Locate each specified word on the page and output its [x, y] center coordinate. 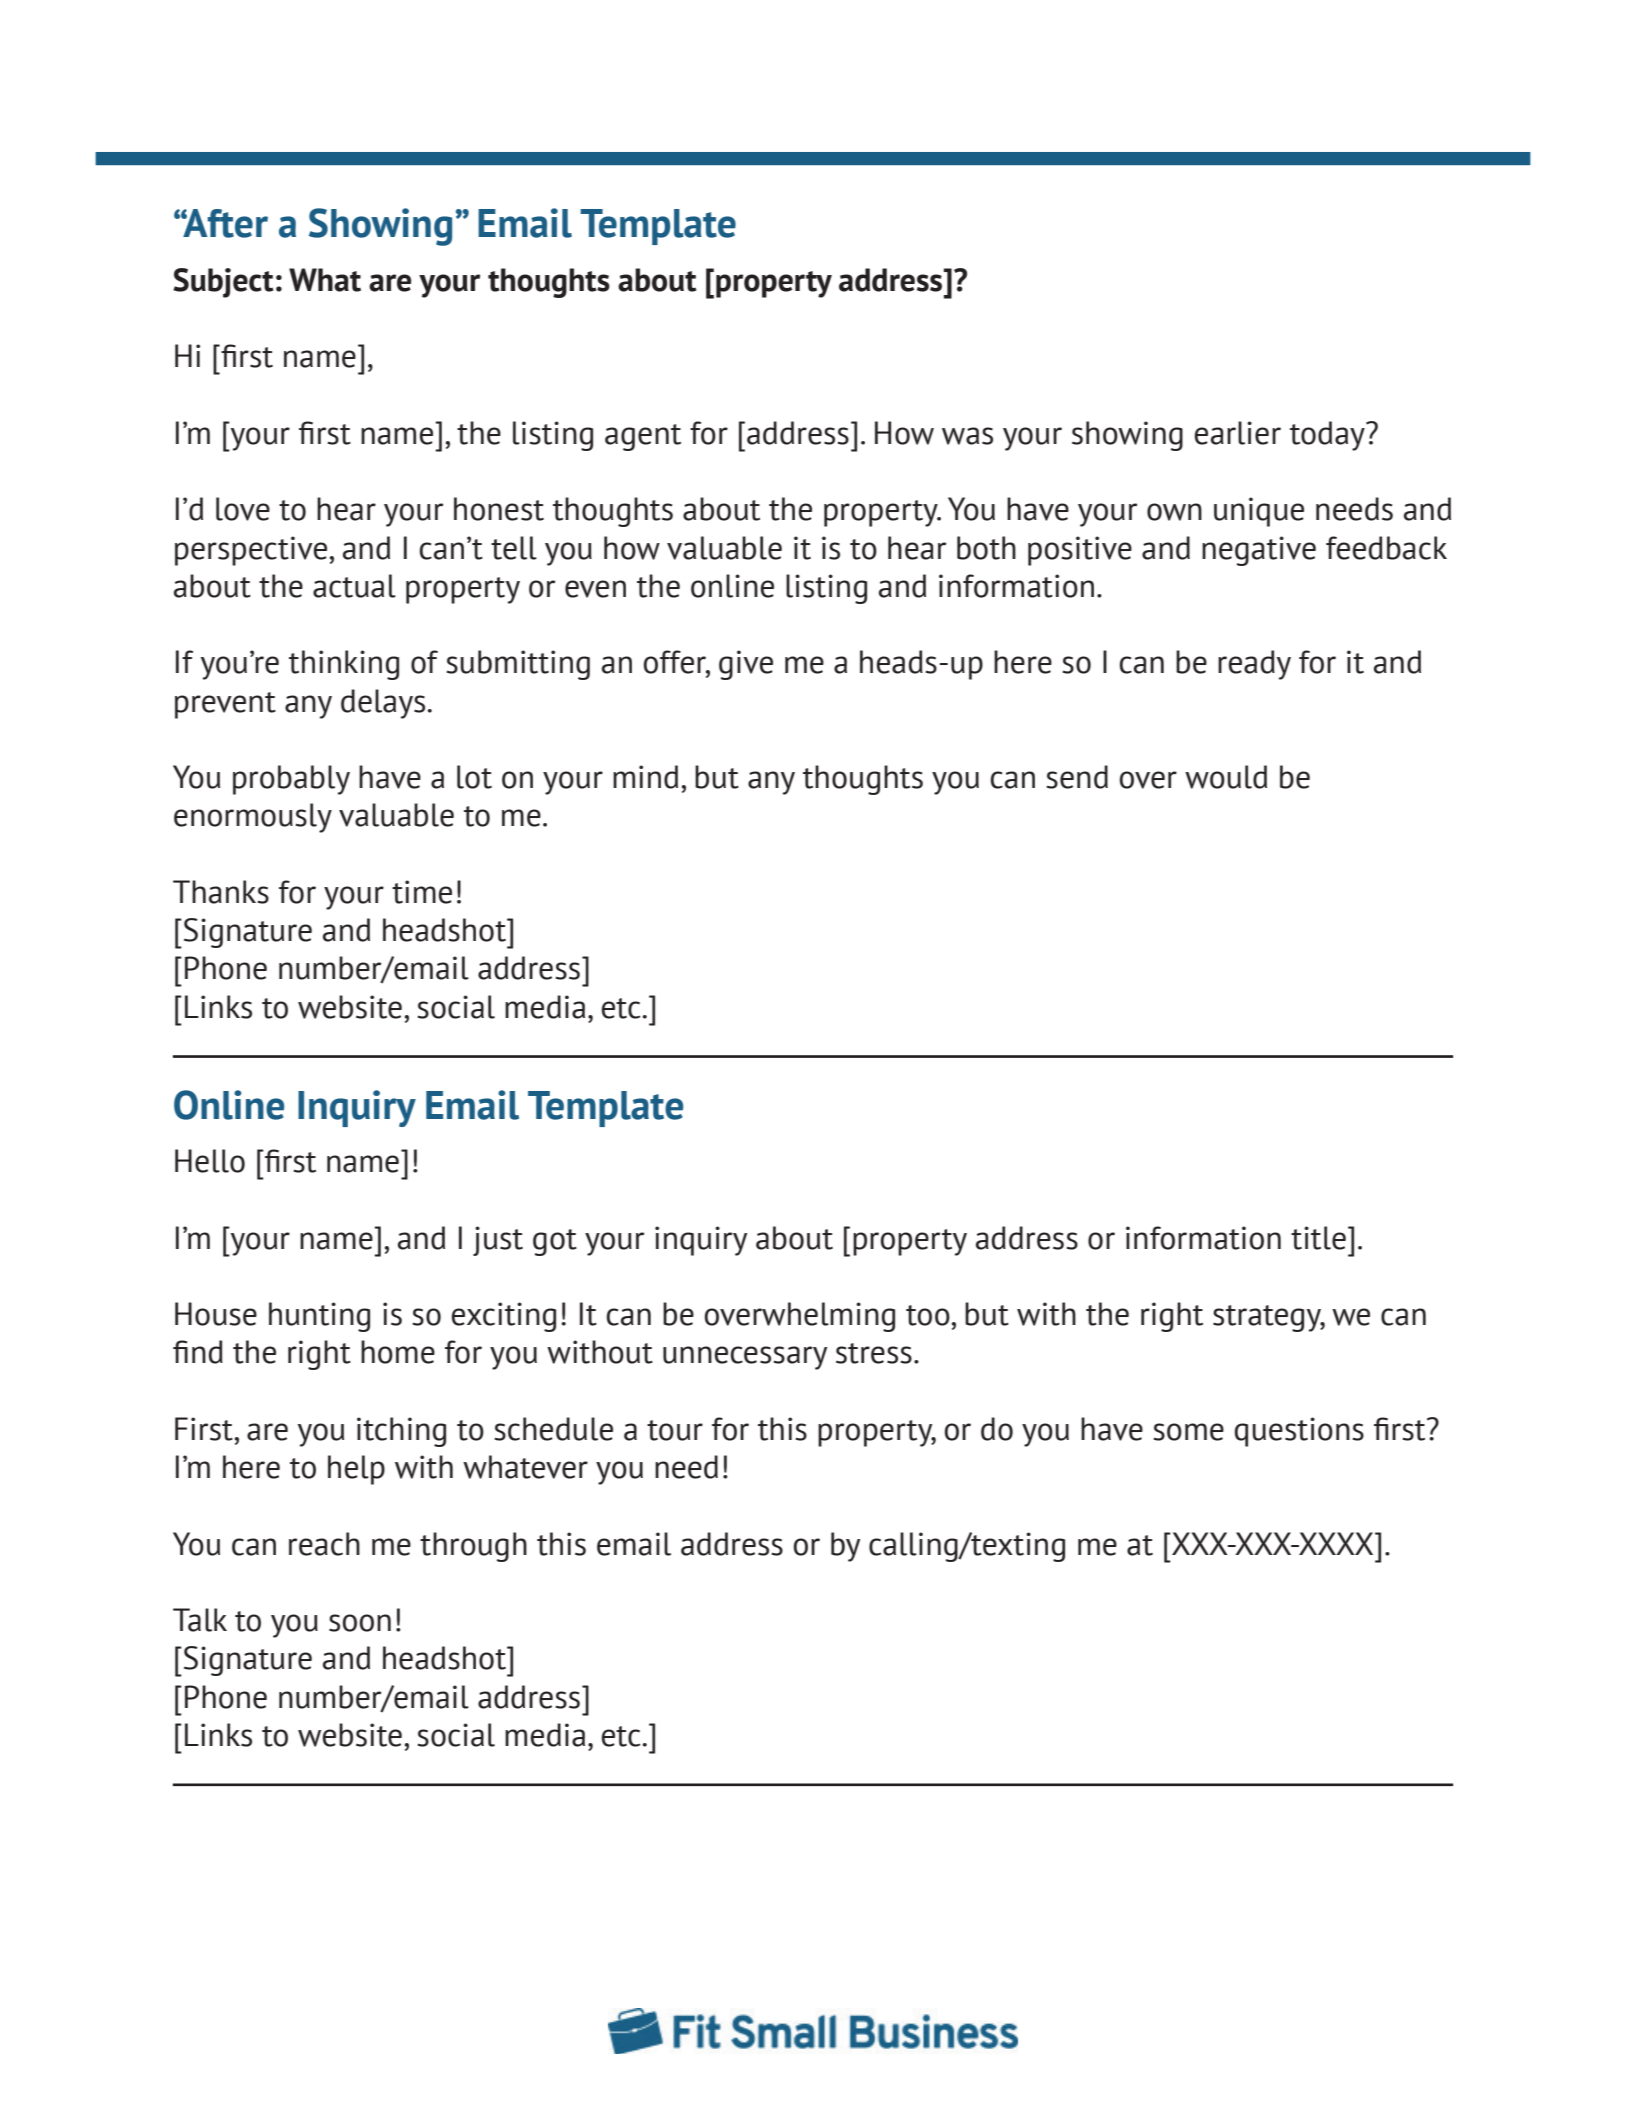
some [1188, 1432]
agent [643, 437]
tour [675, 1430]
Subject [223, 283]
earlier [1238, 433]
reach [324, 1544]
